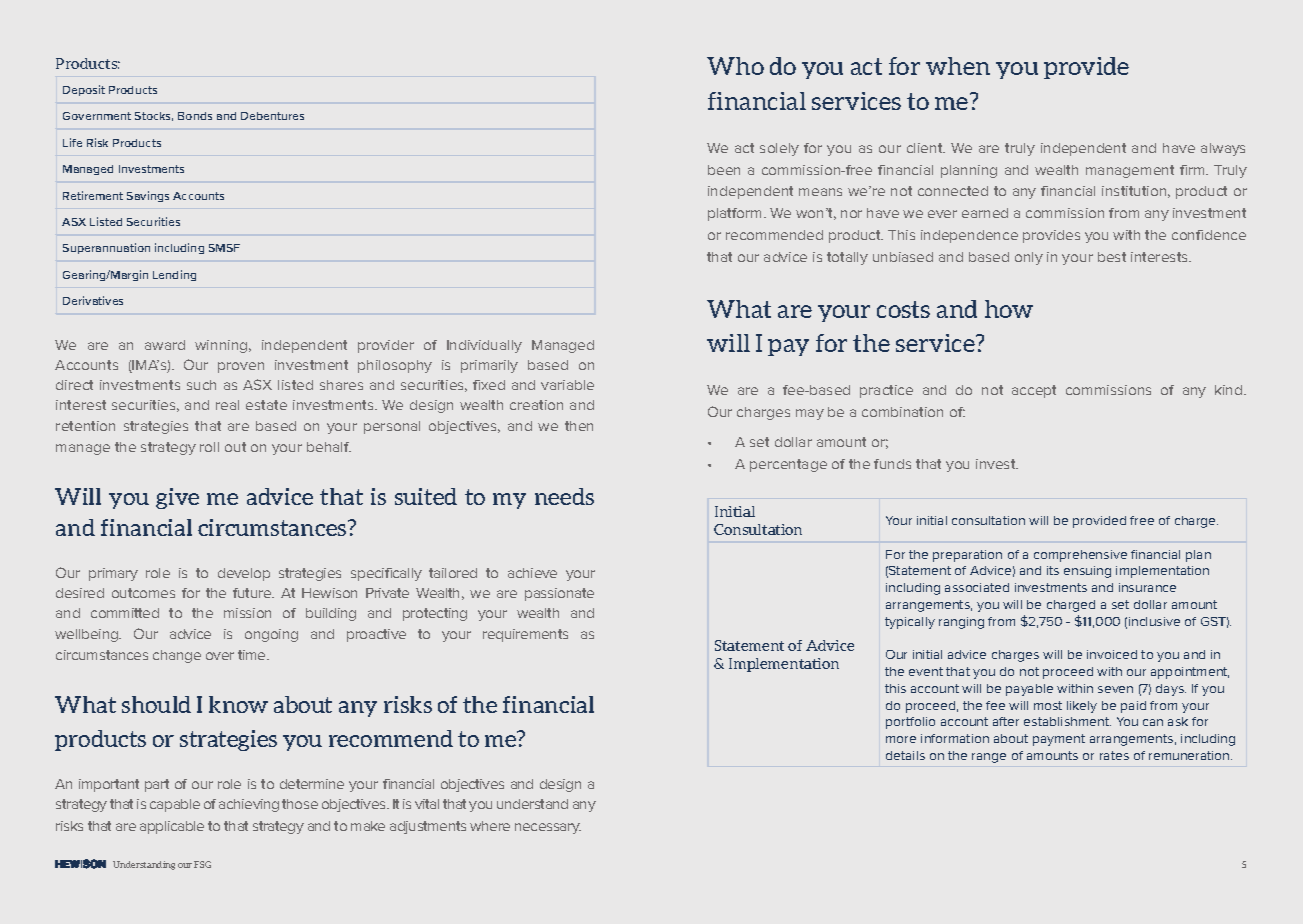 This image has height=924, width=1303. Describe the element at coordinates (1114, 755) in the image. I see `rates` at that location.
